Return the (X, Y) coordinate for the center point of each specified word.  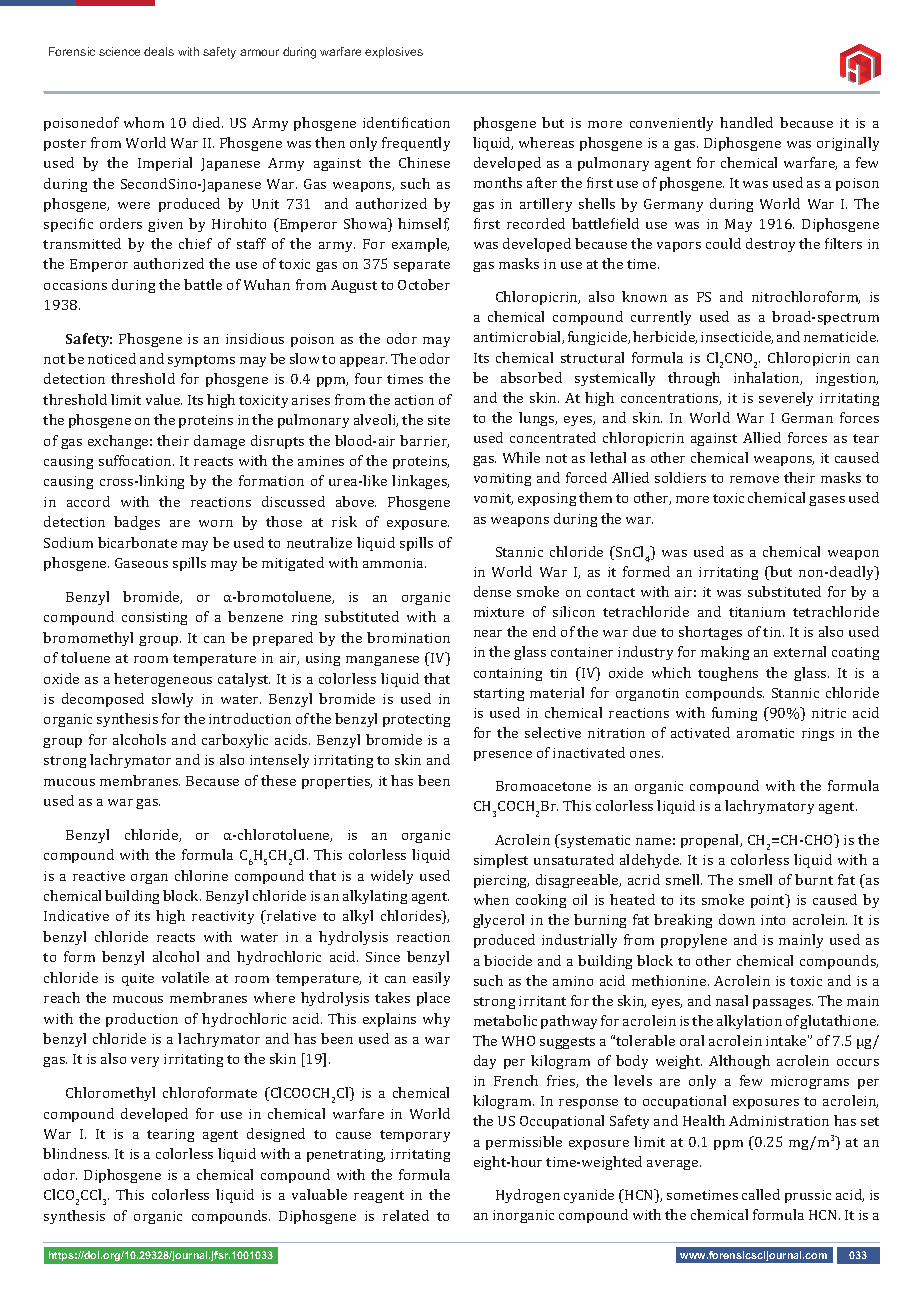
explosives (394, 52)
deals (159, 51)
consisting (154, 618)
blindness (76, 1153)
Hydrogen (528, 1196)
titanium (757, 612)
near (488, 633)
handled (746, 122)
